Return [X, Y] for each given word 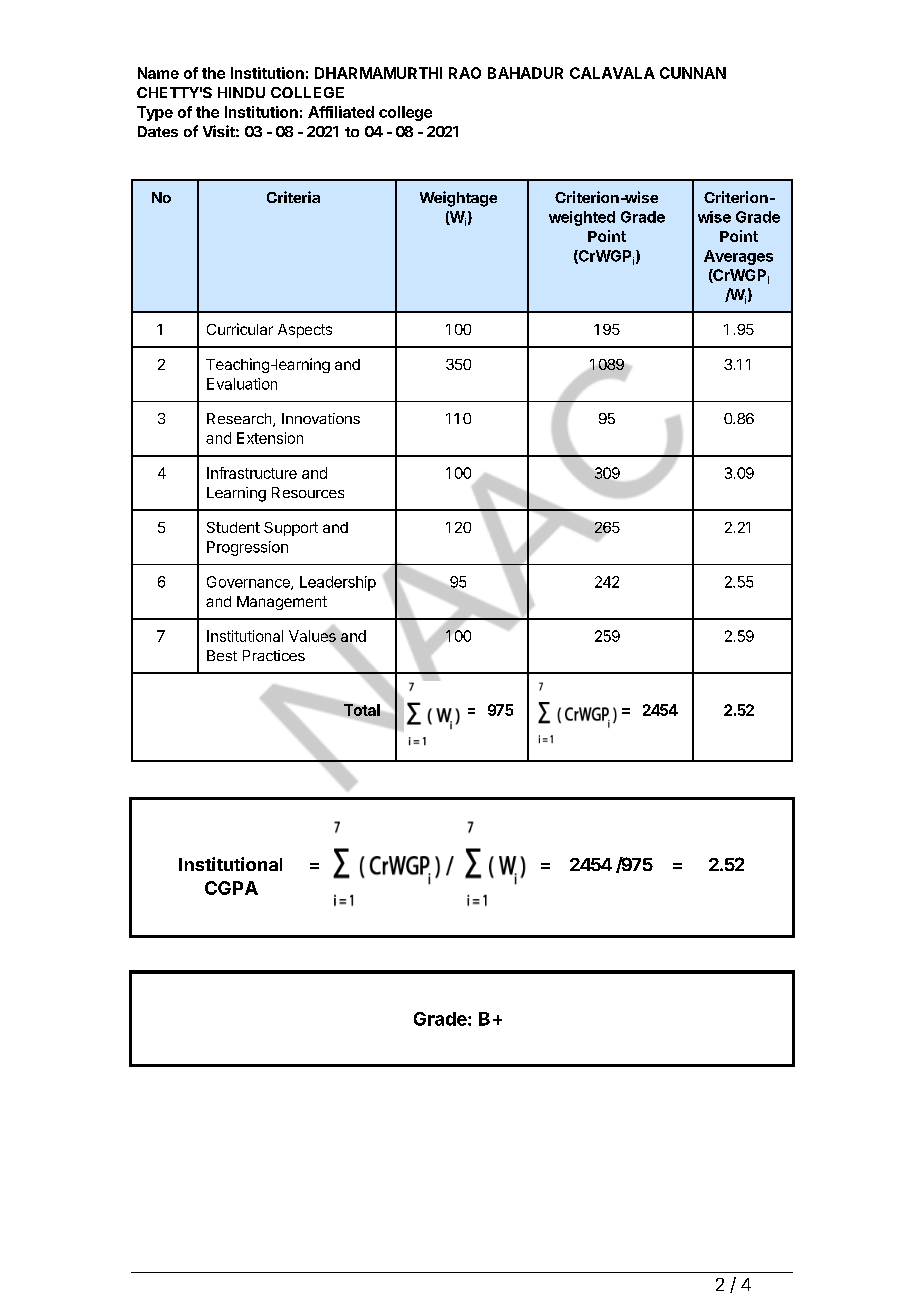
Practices [274, 655]
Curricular [240, 329]
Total [362, 710]
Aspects [305, 331]
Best [222, 655]
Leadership [338, 583]
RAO [465, 73]
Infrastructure [252, 473]
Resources [308, 492]
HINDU [241, 92]
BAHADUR [525, 73]
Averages [738, 257]
